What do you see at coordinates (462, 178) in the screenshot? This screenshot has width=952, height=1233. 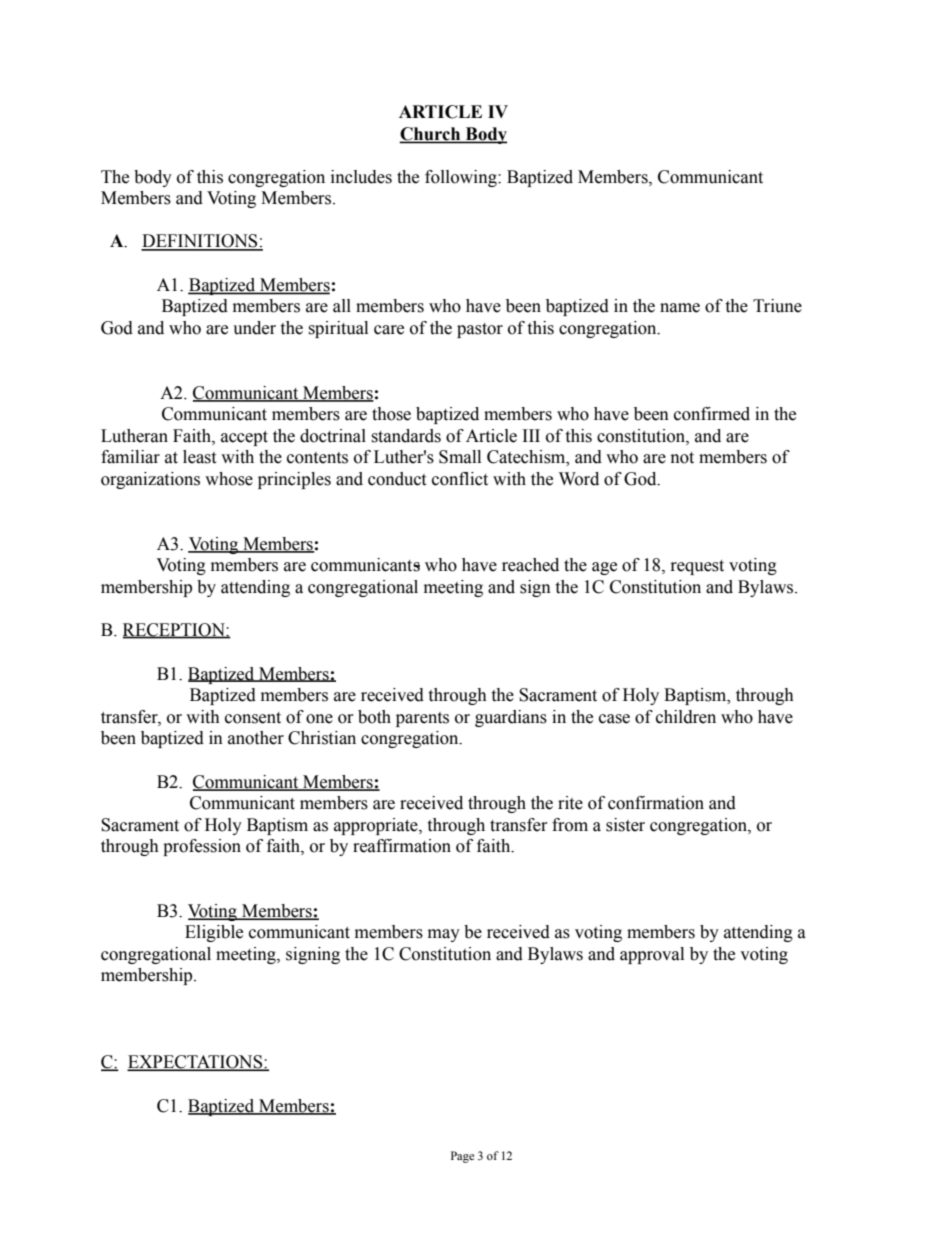 I see `following` at bounding box center [462, 178].
